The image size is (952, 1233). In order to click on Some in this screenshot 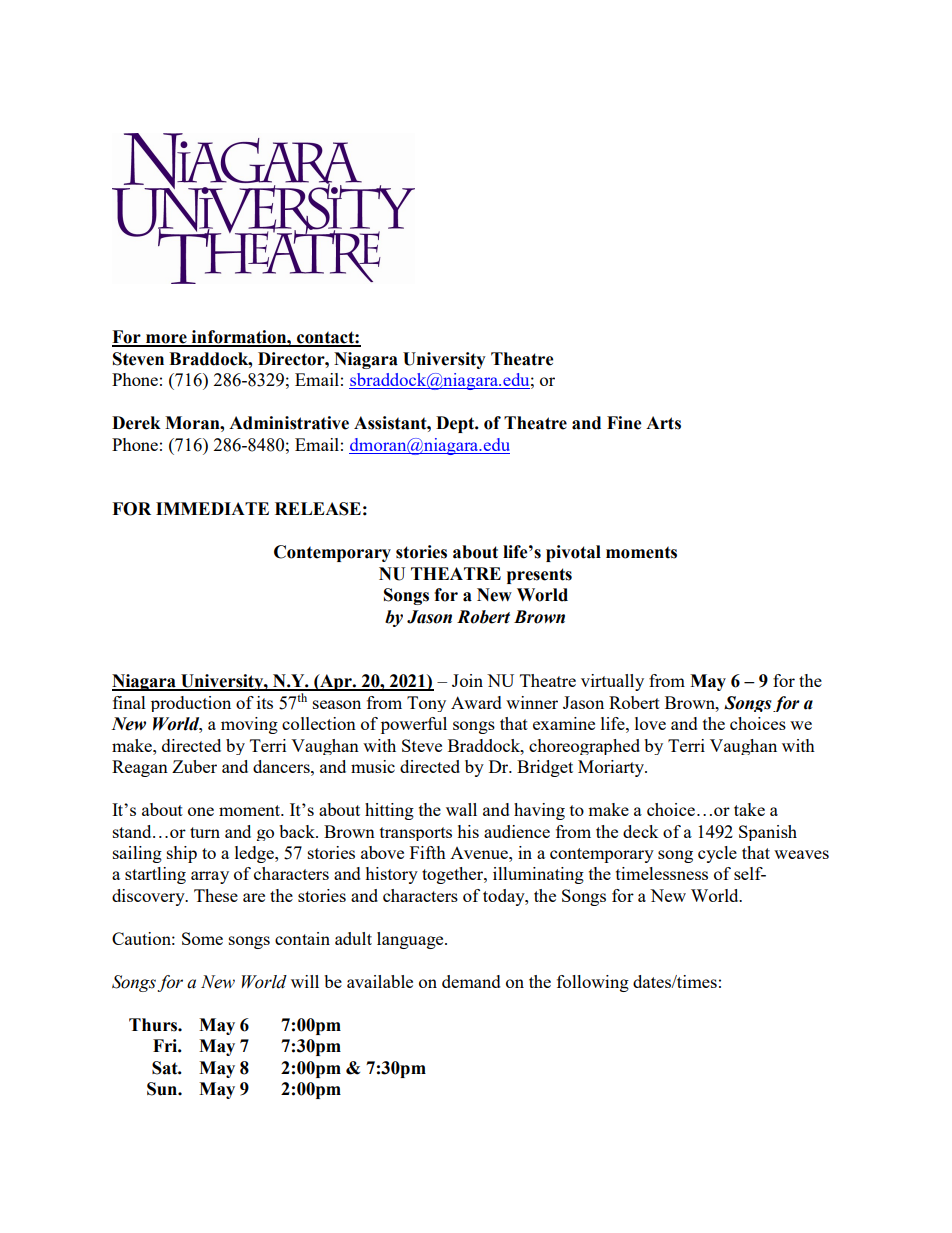, I will do `click(202, 938)`.
